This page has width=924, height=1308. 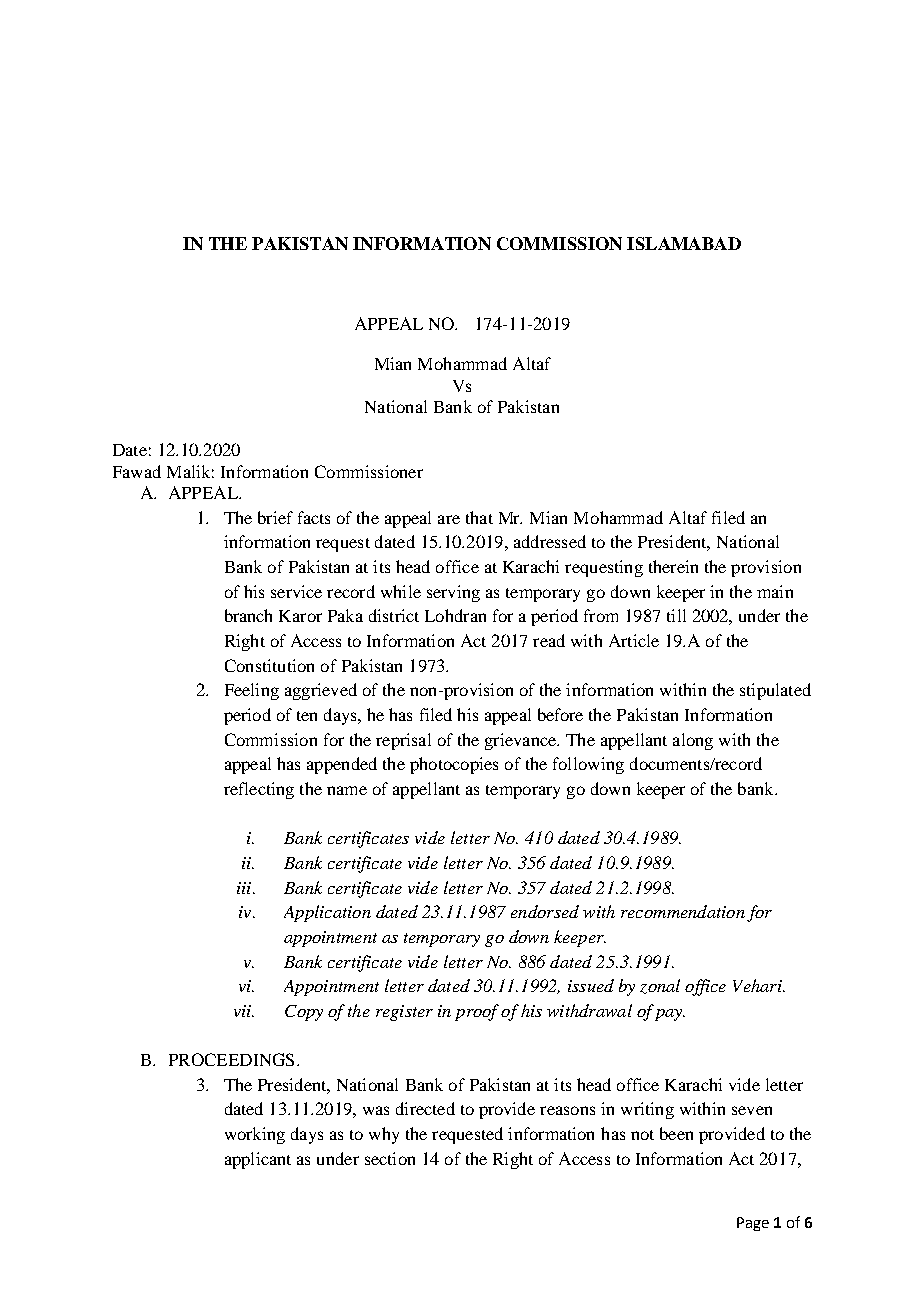 What do you see at coordinates (307, 716) in the page?
I see `ten` at bounding box center [307, 716].
